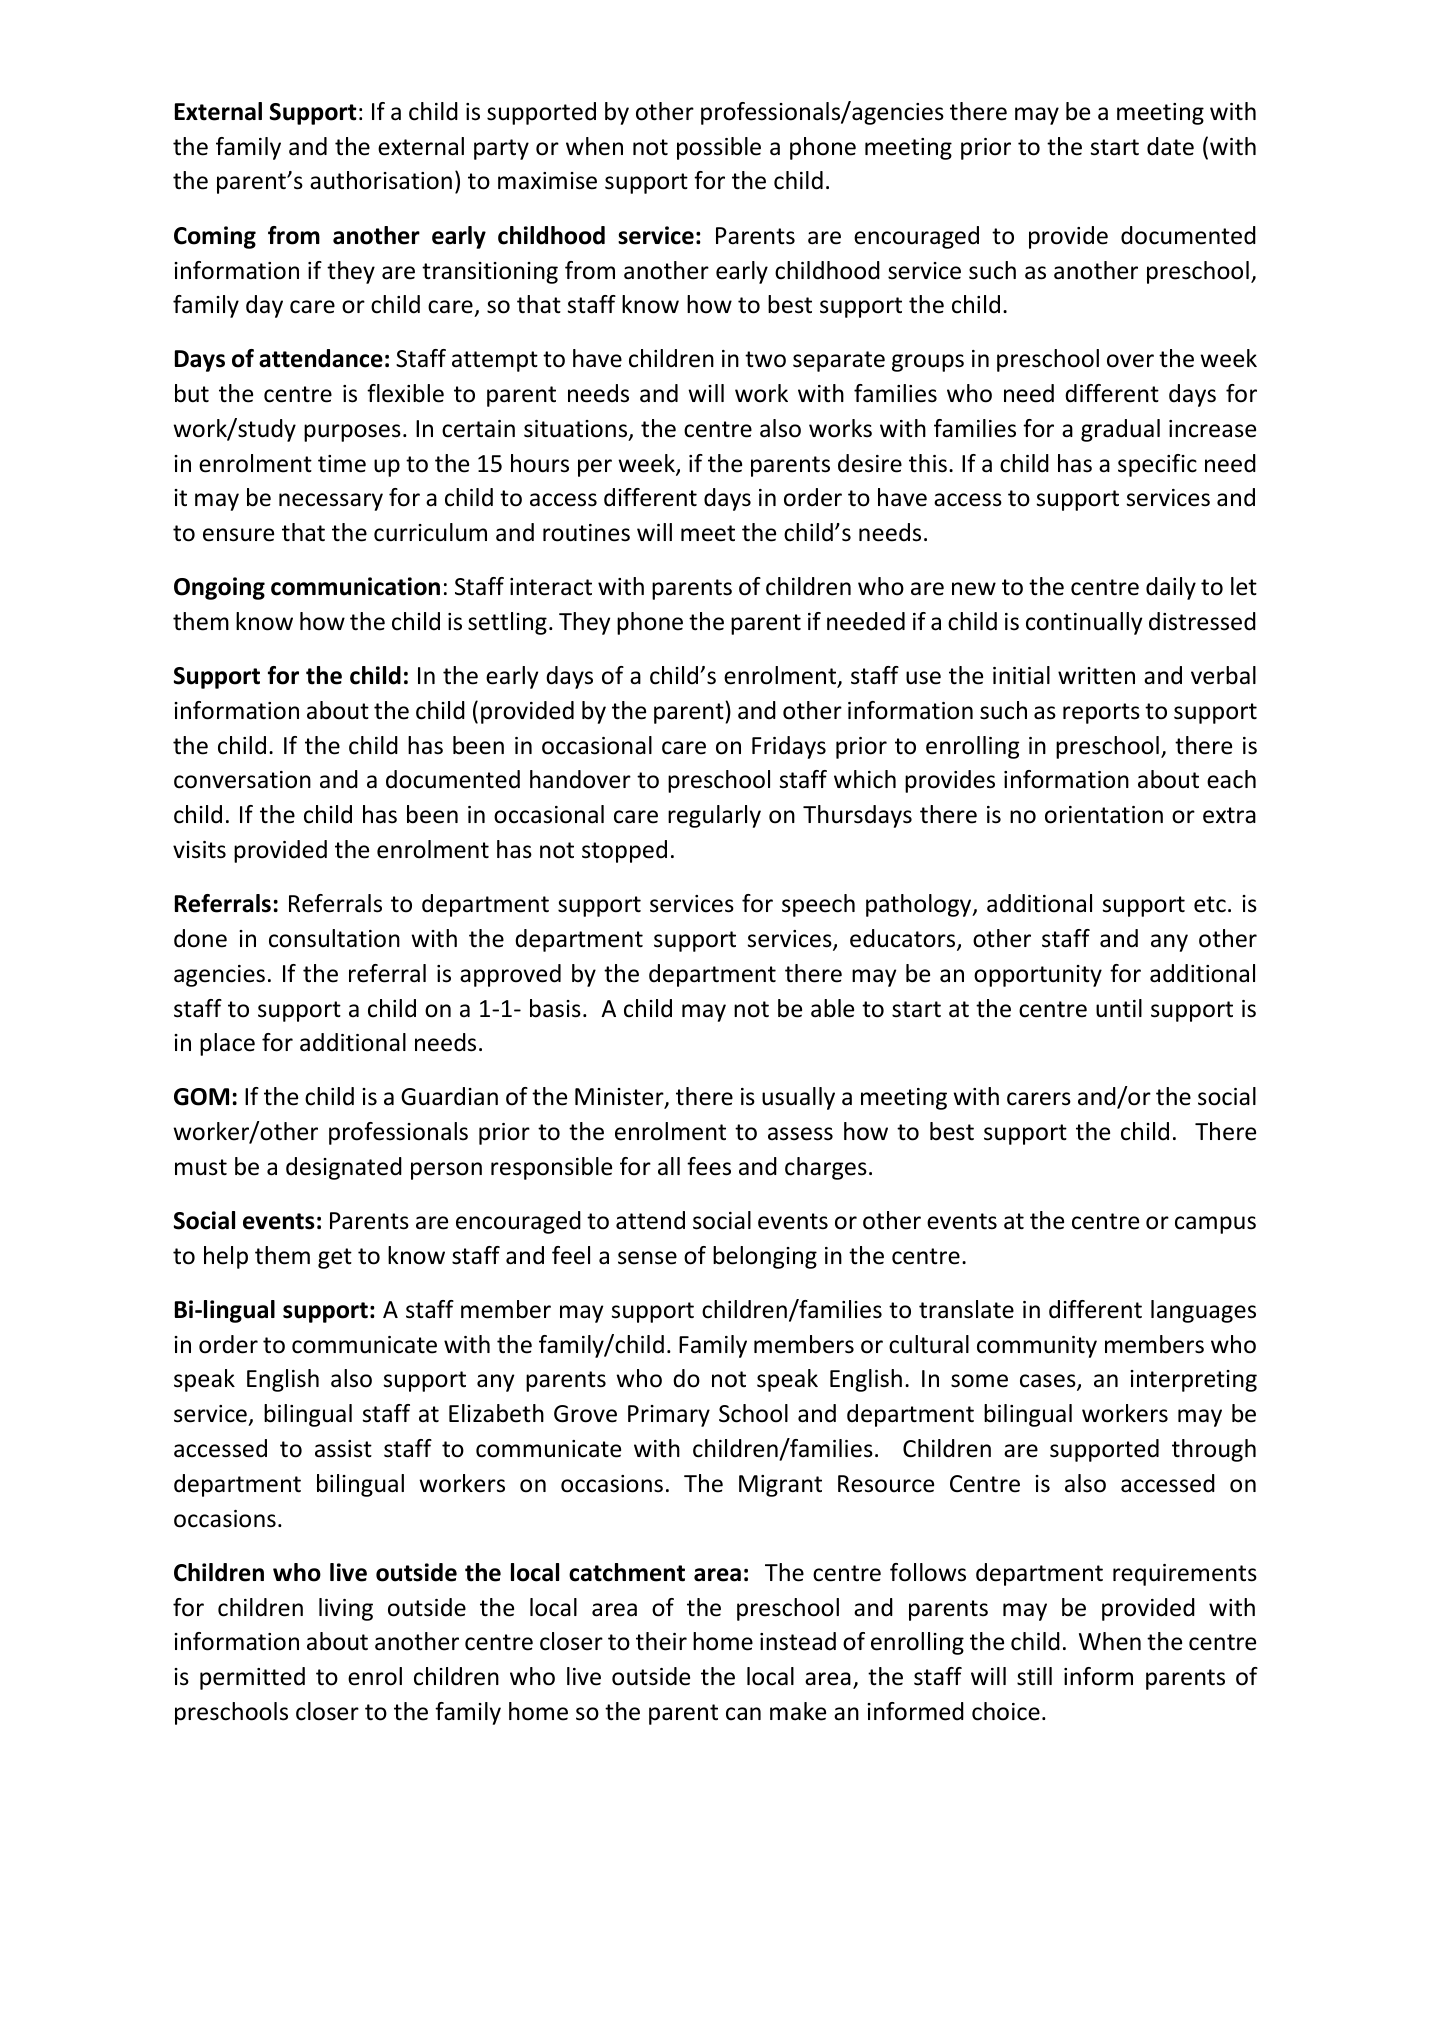 The height and width of the page is (2022, 1430). Describe the element at coordinates (344, 1168) in the page. I see `designated` at that location.
